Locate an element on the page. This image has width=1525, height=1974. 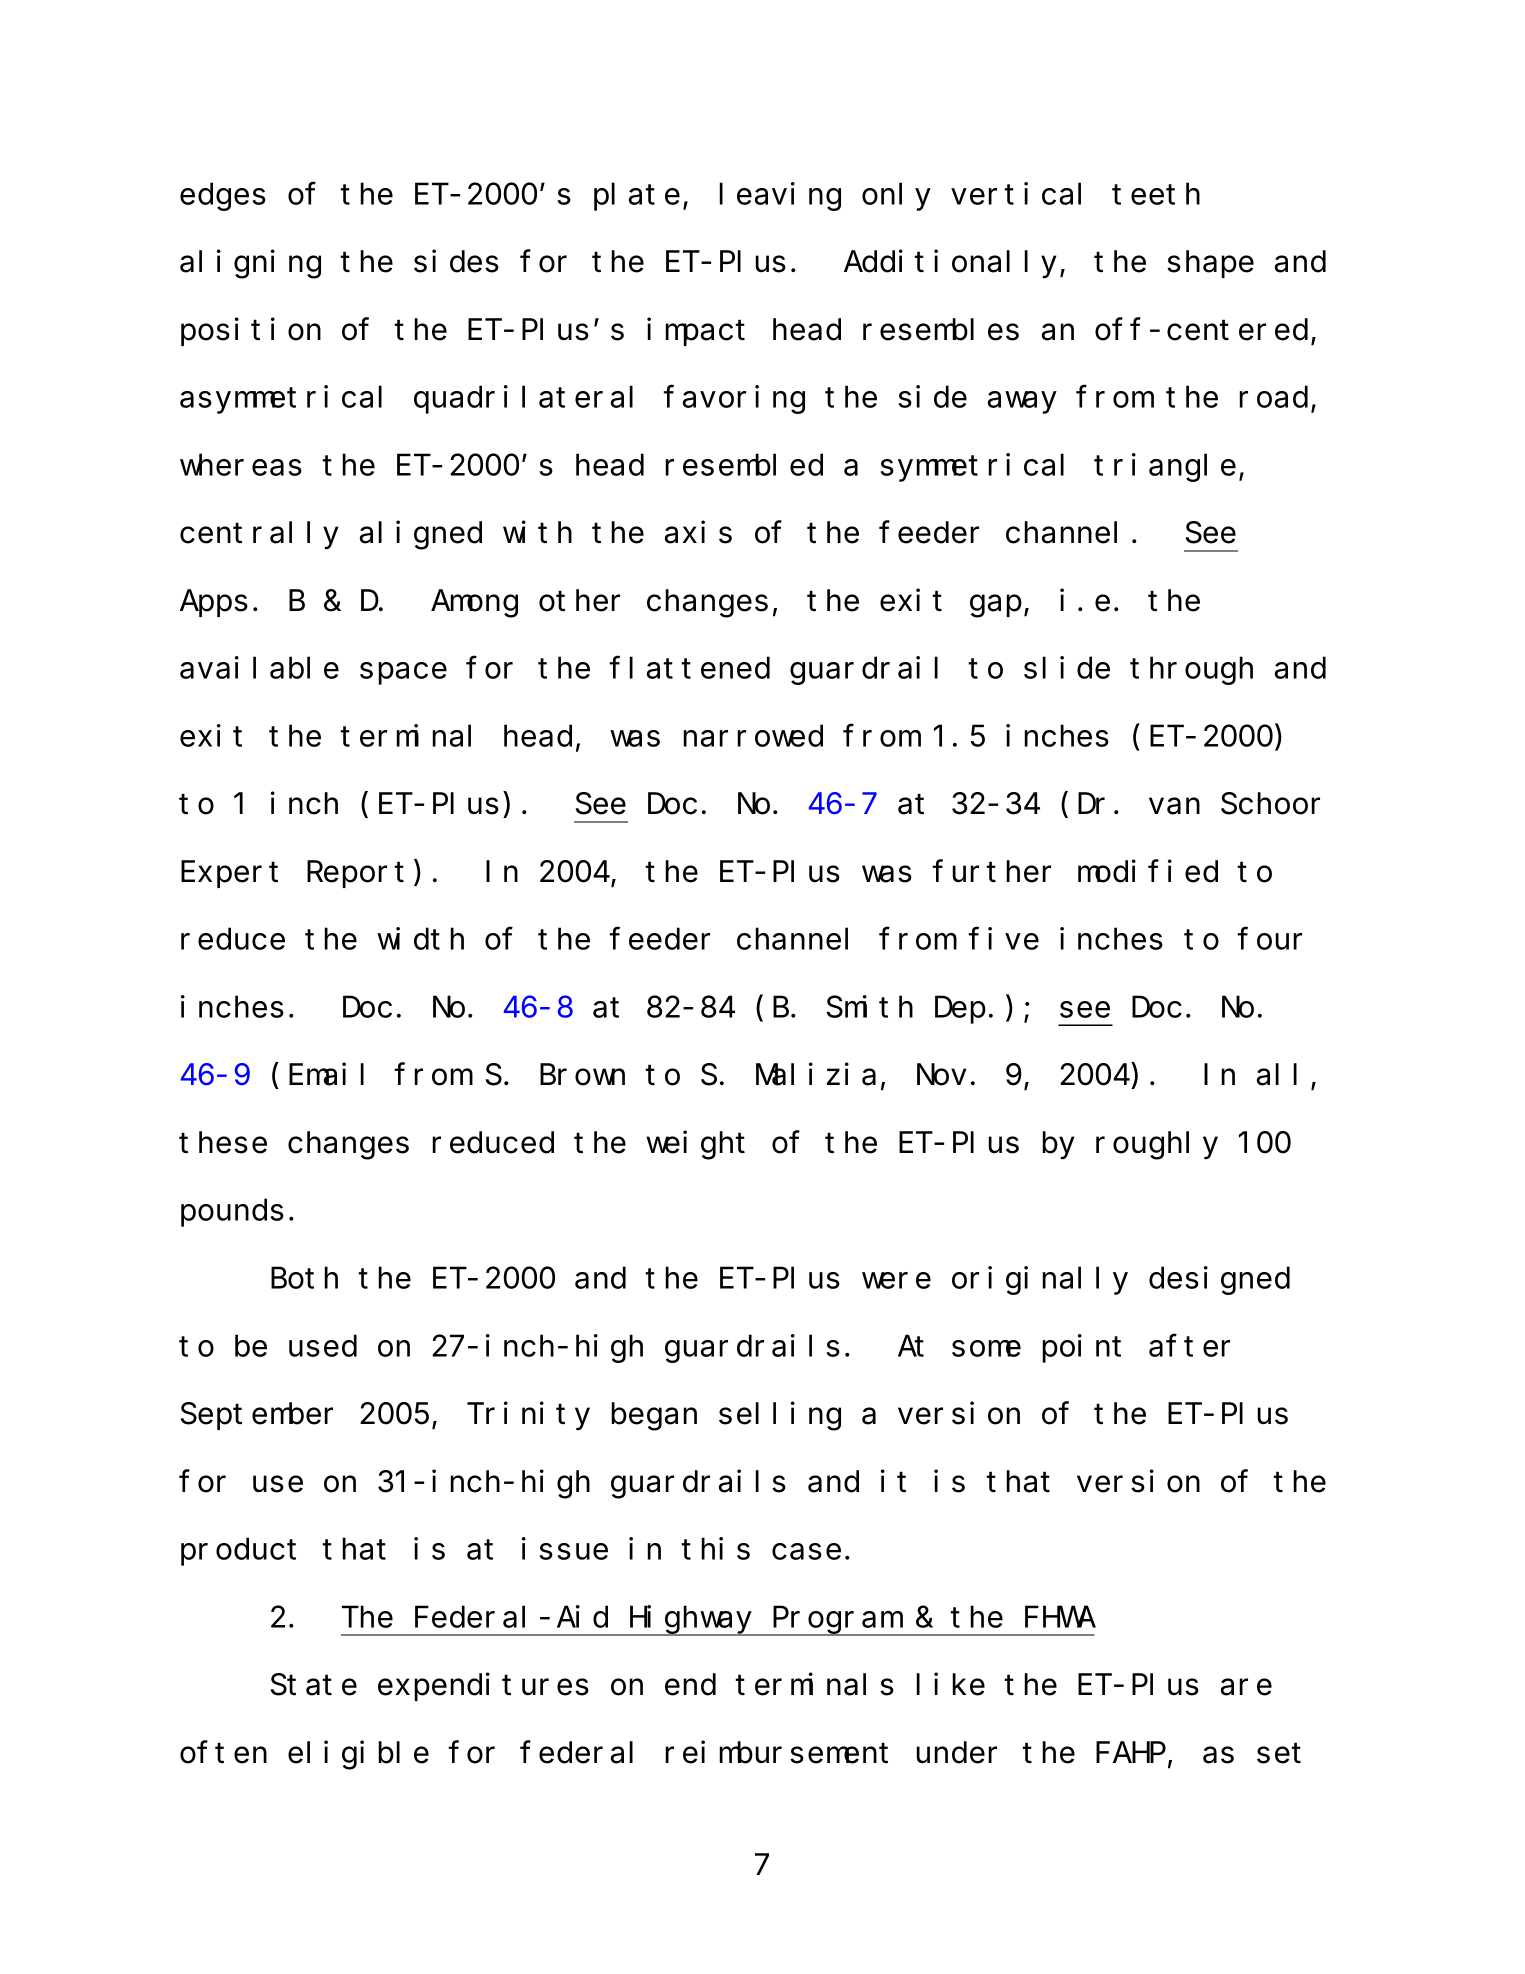
like is located at coordinates (950, 1684).
